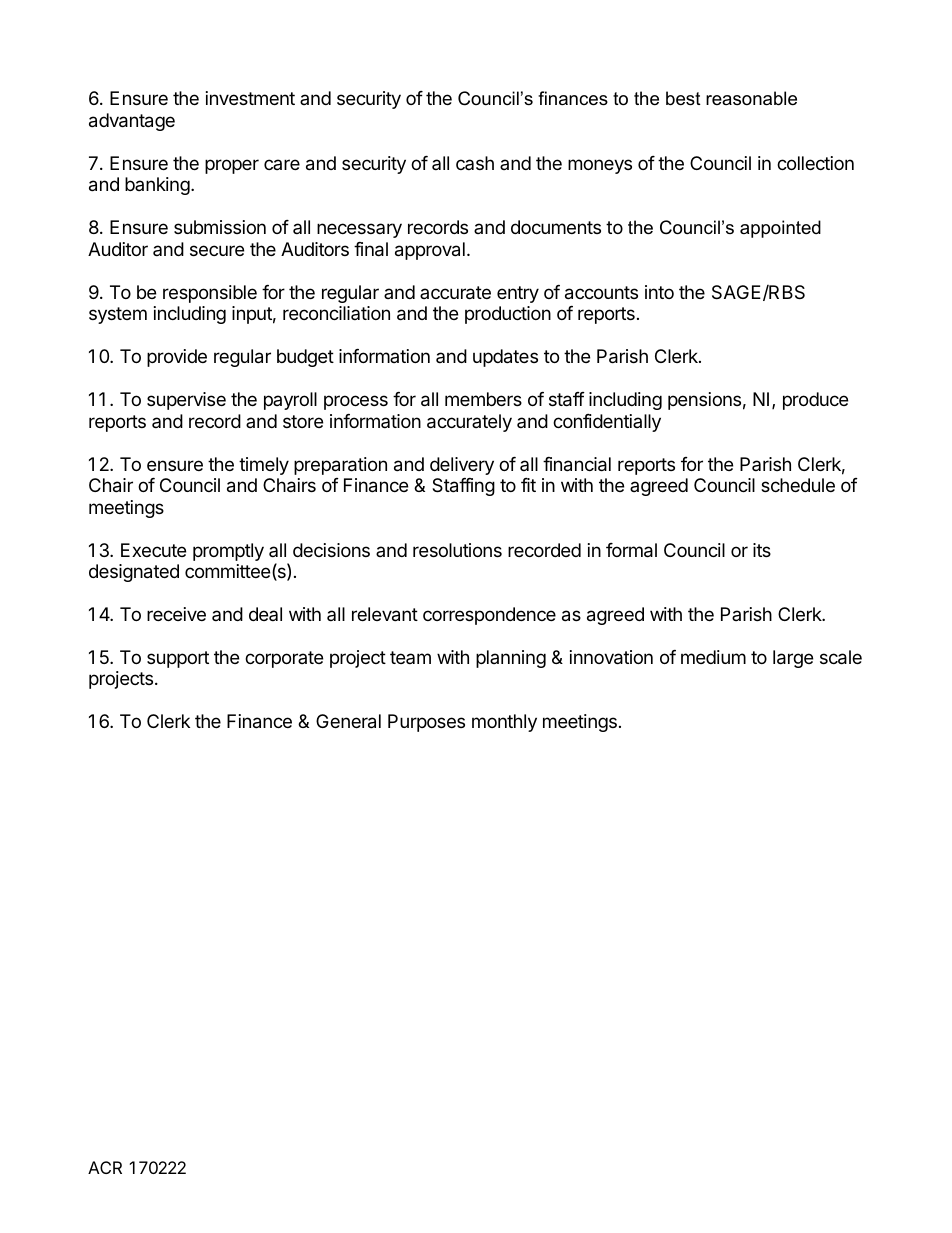 The width and height of the document is (952, 1233). Describe the element at coordinates (841, 657) in the document. I see `scale` at that location.
